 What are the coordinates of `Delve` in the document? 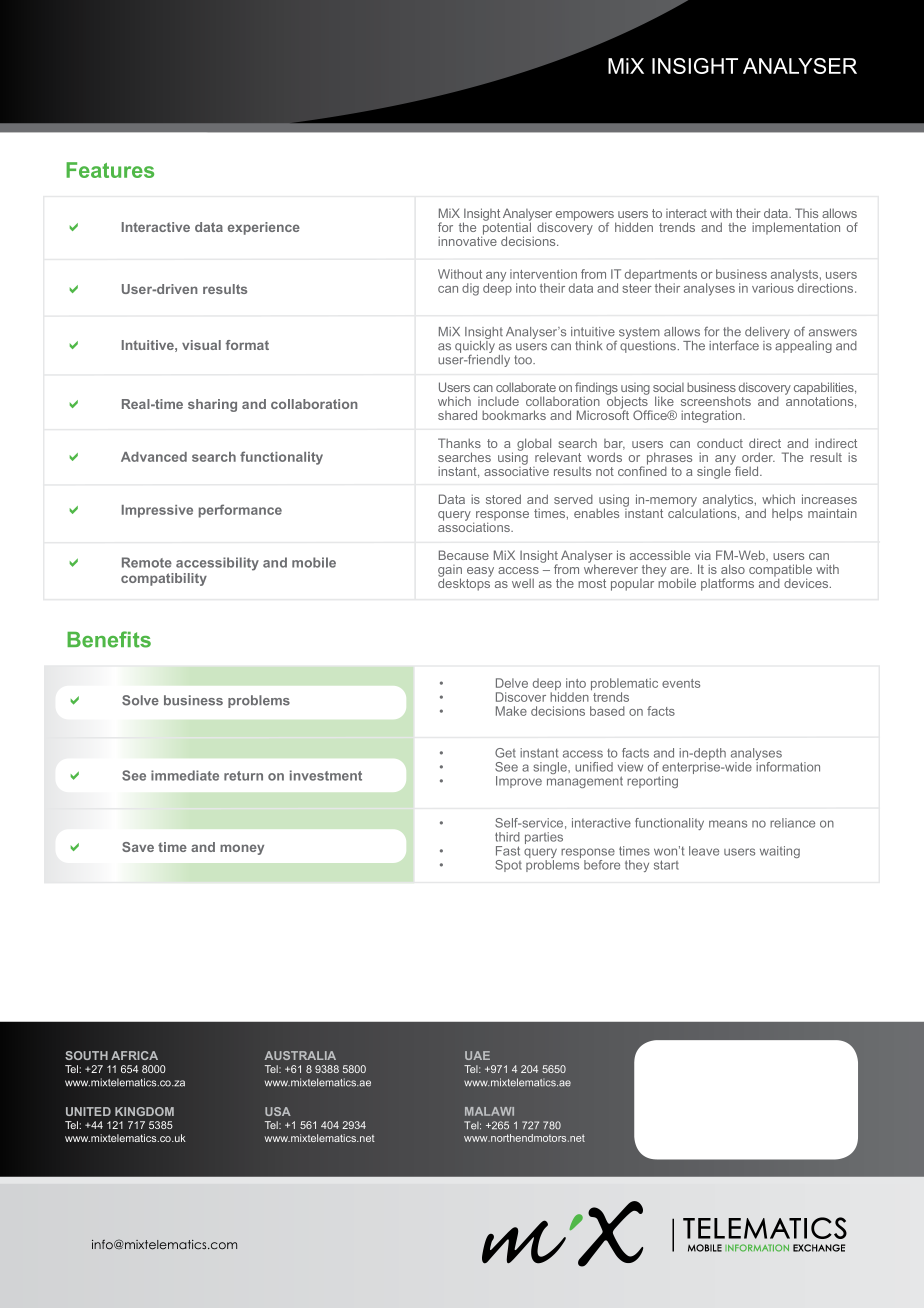 It's located at (512, 683).
